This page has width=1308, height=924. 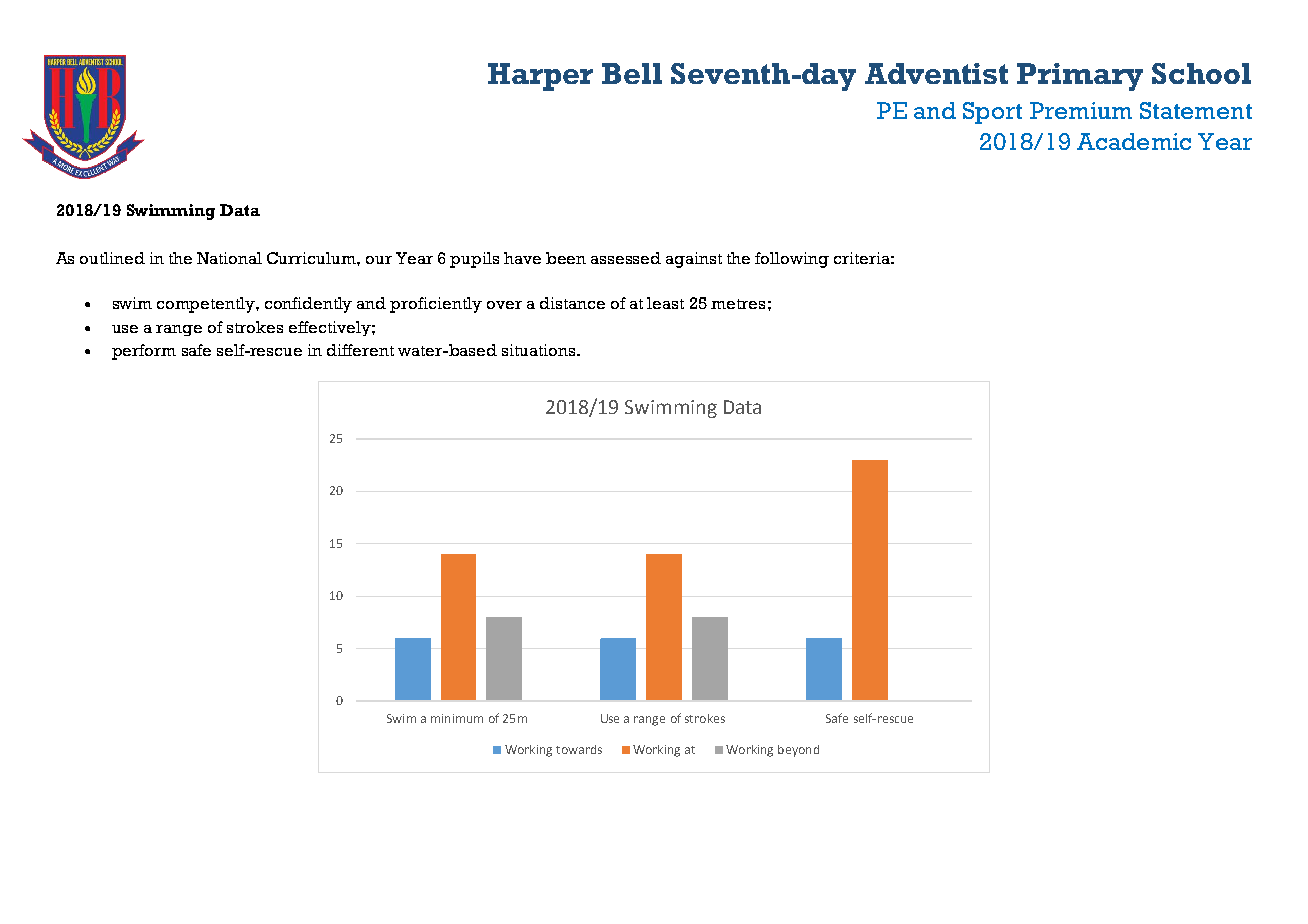 I want to click on metres, so click(x=738, y=304).
